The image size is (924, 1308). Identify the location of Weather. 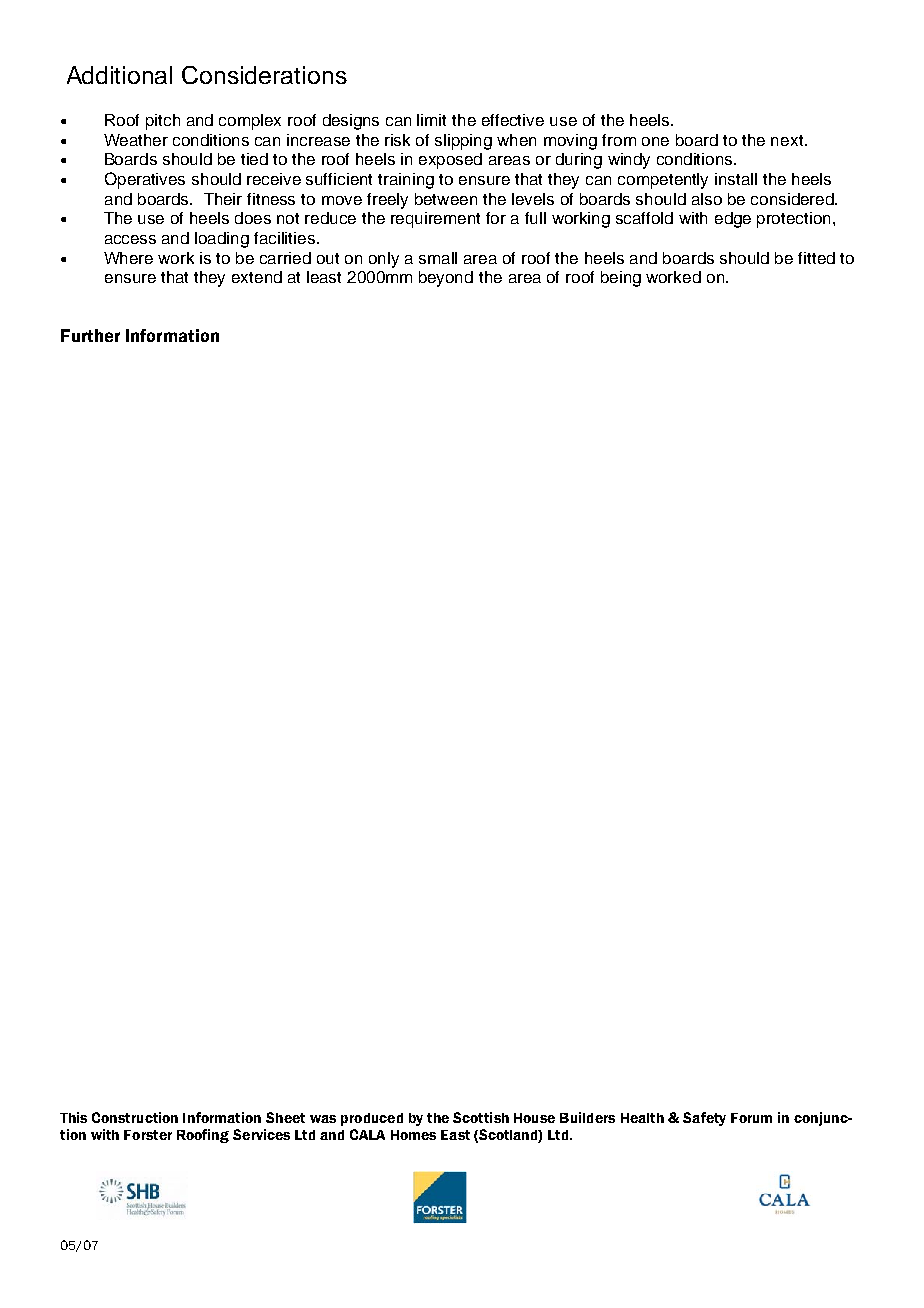
(136, 140).
